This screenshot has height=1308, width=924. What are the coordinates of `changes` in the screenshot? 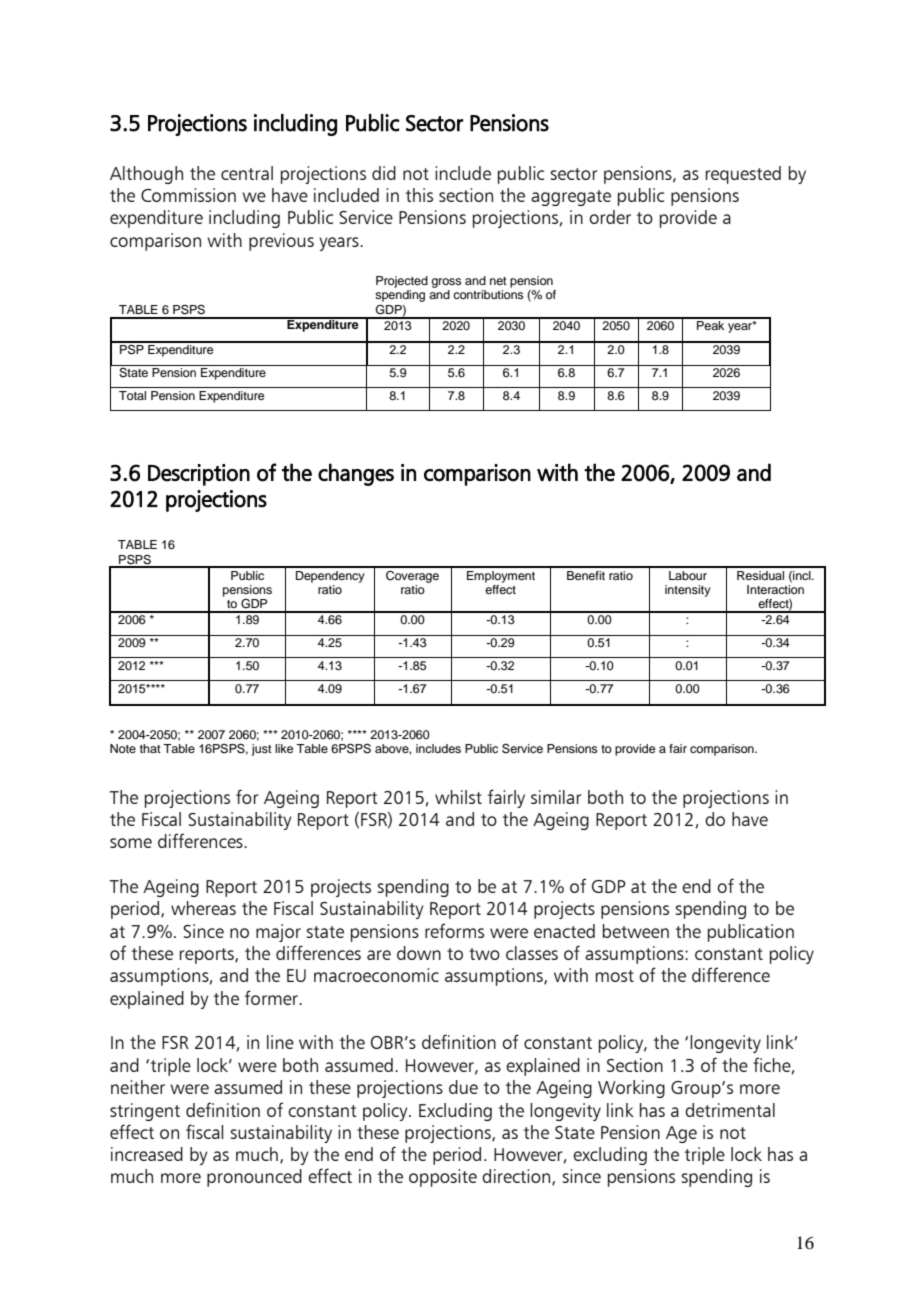 It's located at (356, 474).
